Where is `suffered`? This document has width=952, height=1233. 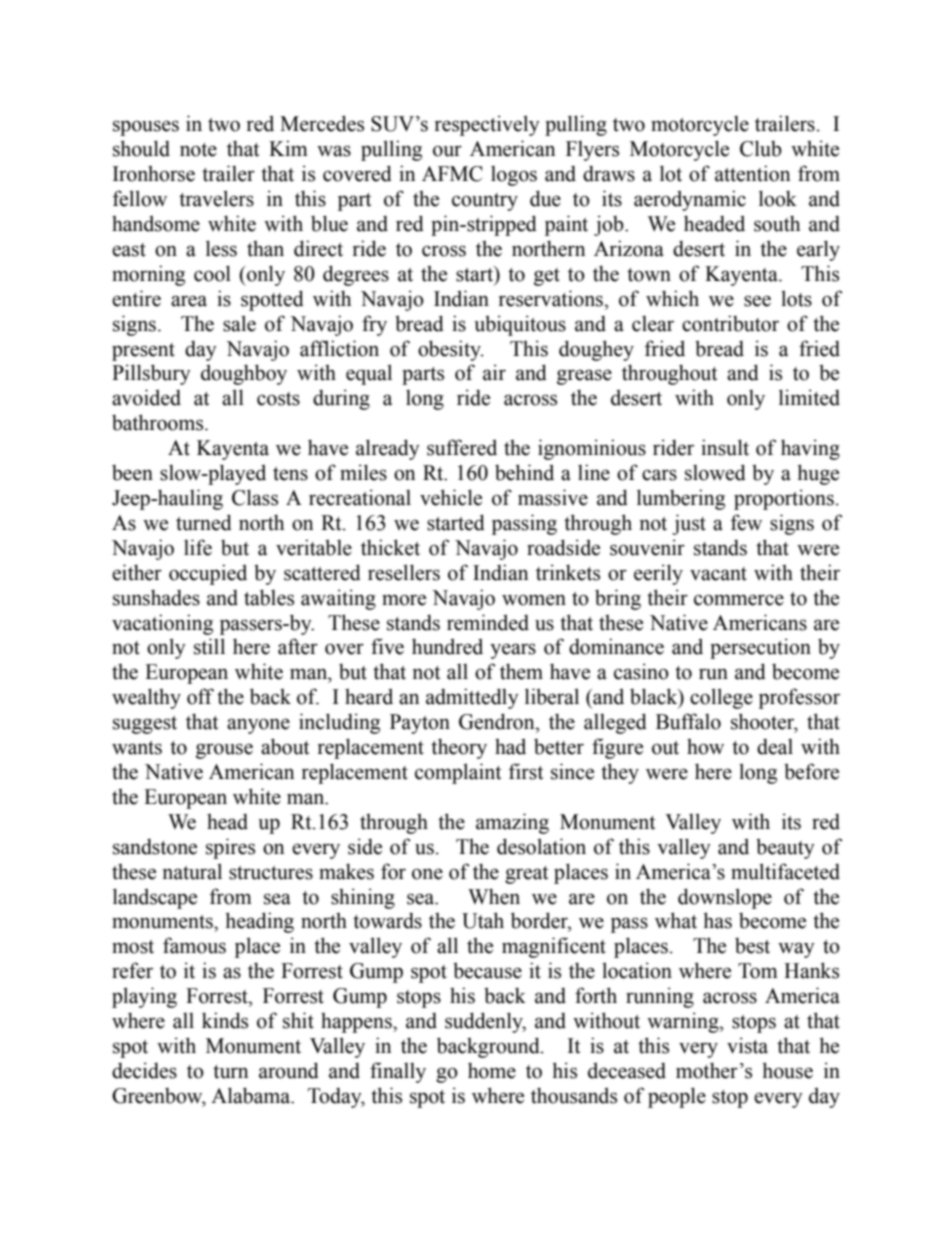
suffered is located at coordinates (462, 447).
